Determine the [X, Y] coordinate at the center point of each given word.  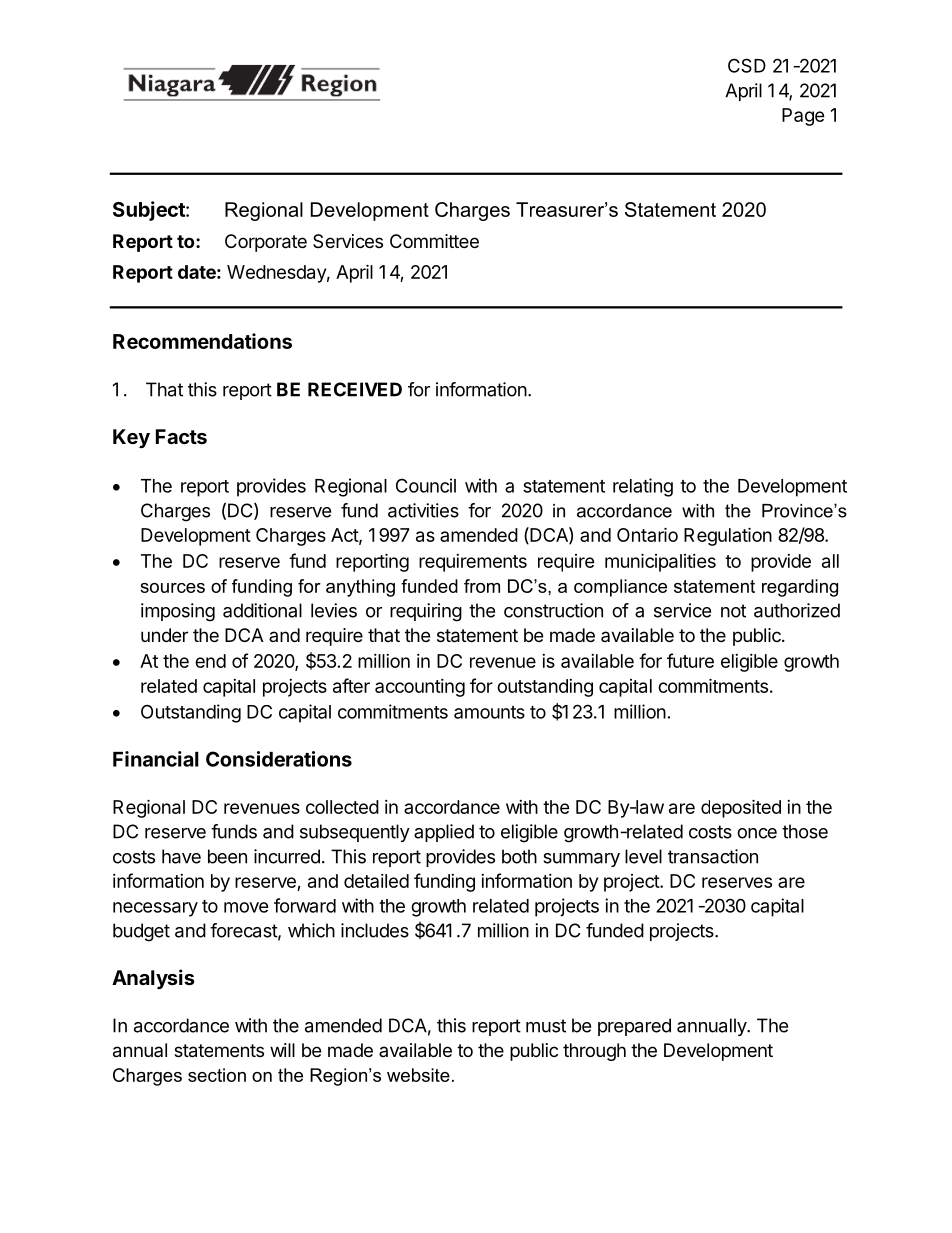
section [217, 1075]
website [418, 1075]
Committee [434, 241]
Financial [156, 759]
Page [803, 117]
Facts [181, 436]
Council [426, 485]
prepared [634, 1027]
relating [643, 487]
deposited [741, 808]
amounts [489, 712]
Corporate [266, 243]
